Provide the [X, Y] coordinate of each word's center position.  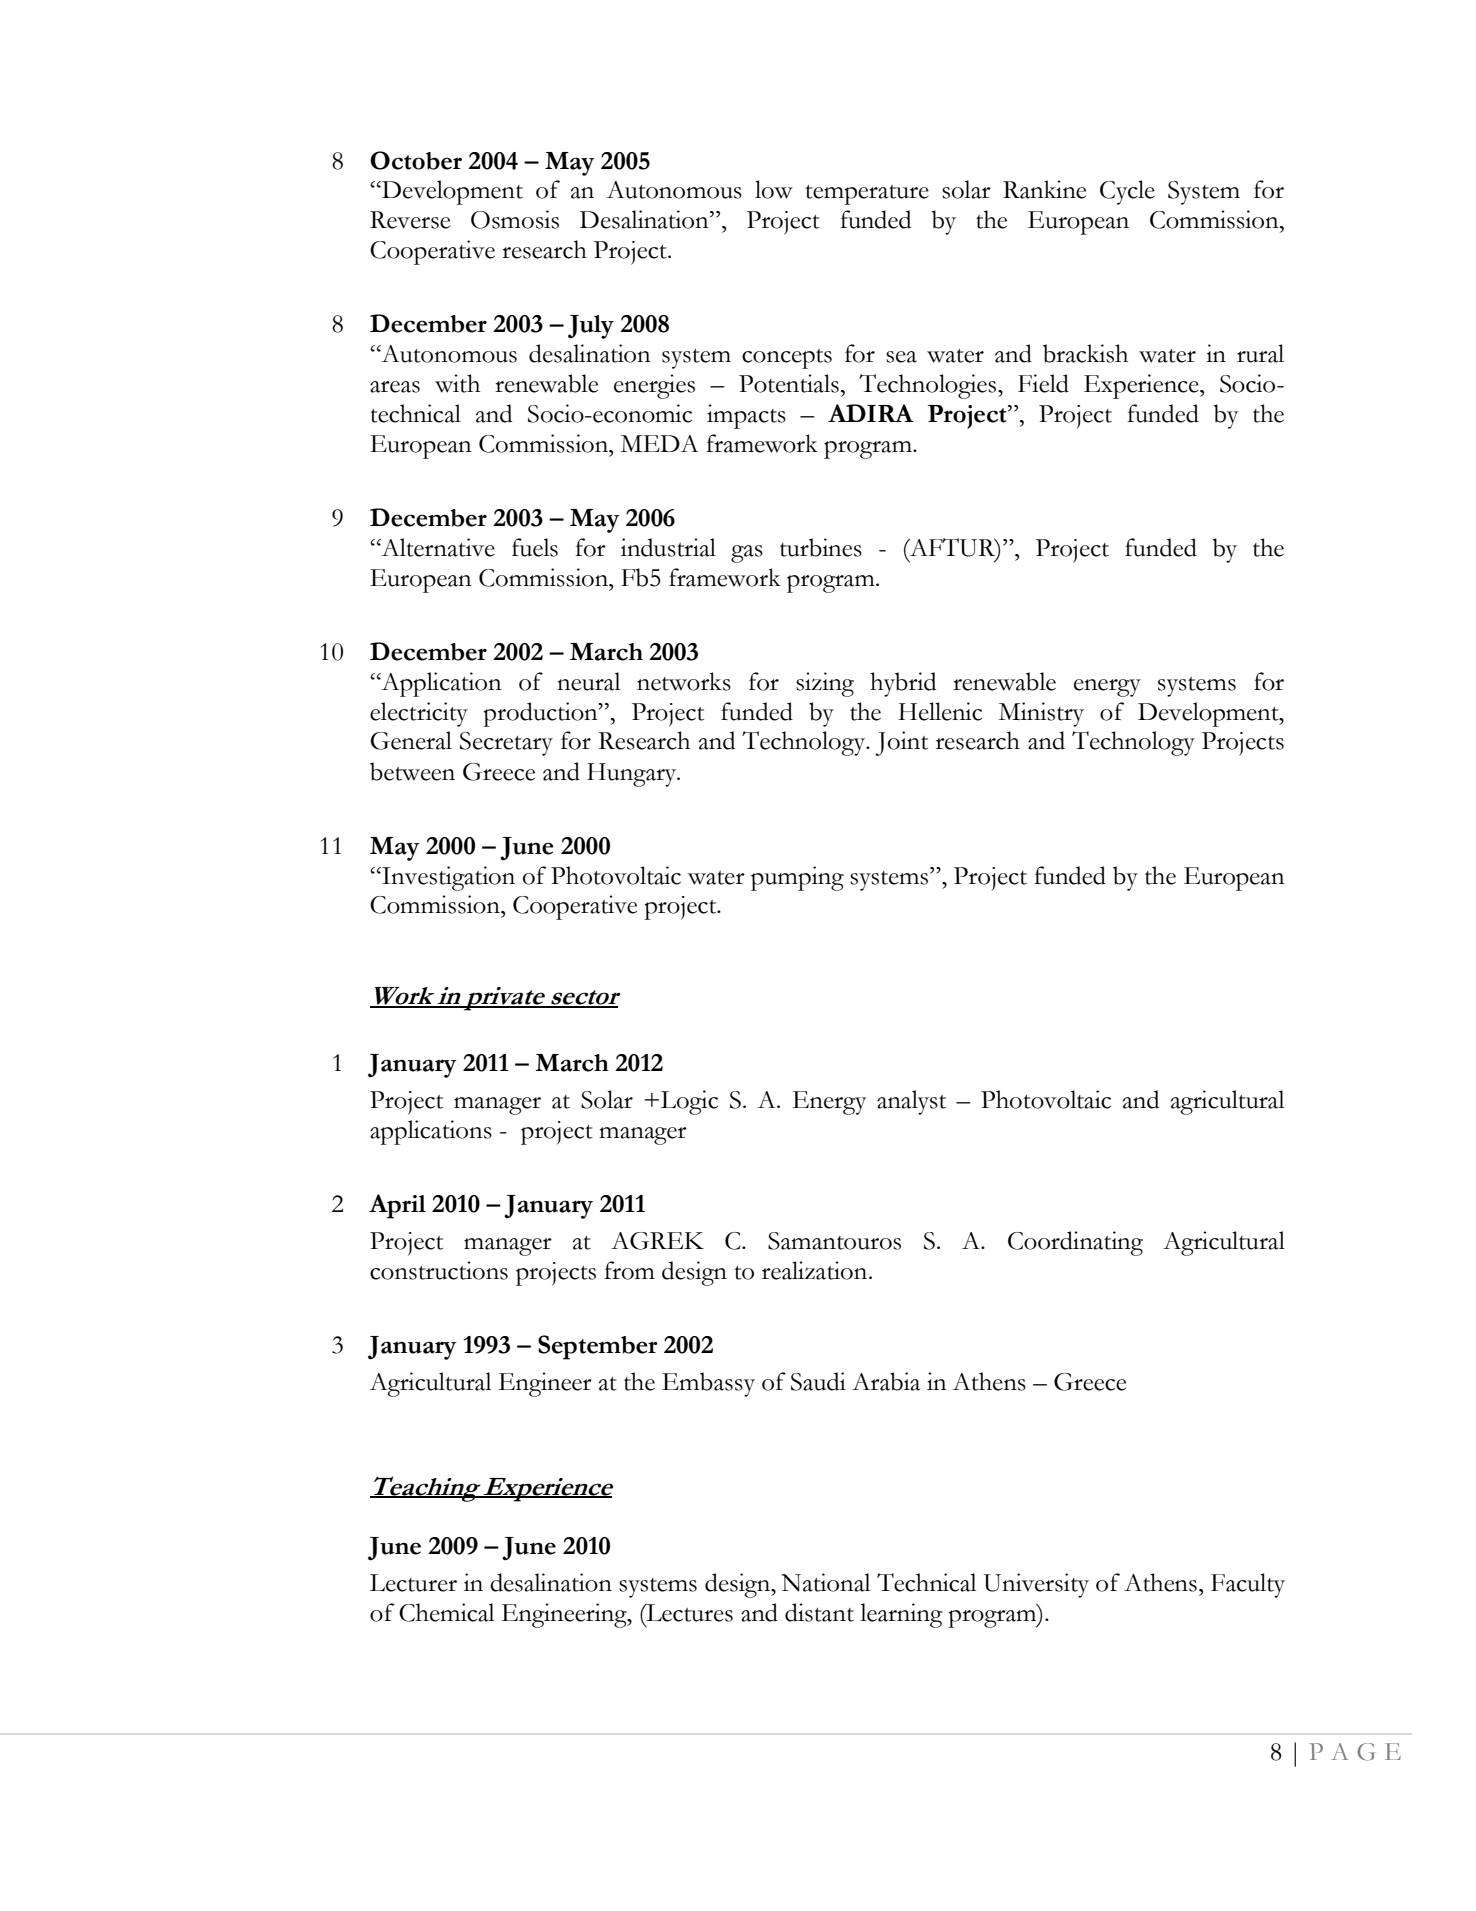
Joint [901, 743]
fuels [535, 547]
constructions [439, 1270]
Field [1043, 383]
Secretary [506, 744]
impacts [746, 416]
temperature [867, 195]
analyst [911, 1102]
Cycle [1127, 192]
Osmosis [515, 219]
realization [816, 1270]
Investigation [447, 878]
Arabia [886, 1381]
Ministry [1041, 714]
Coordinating [1075, 1243]
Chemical [447, 1612]
